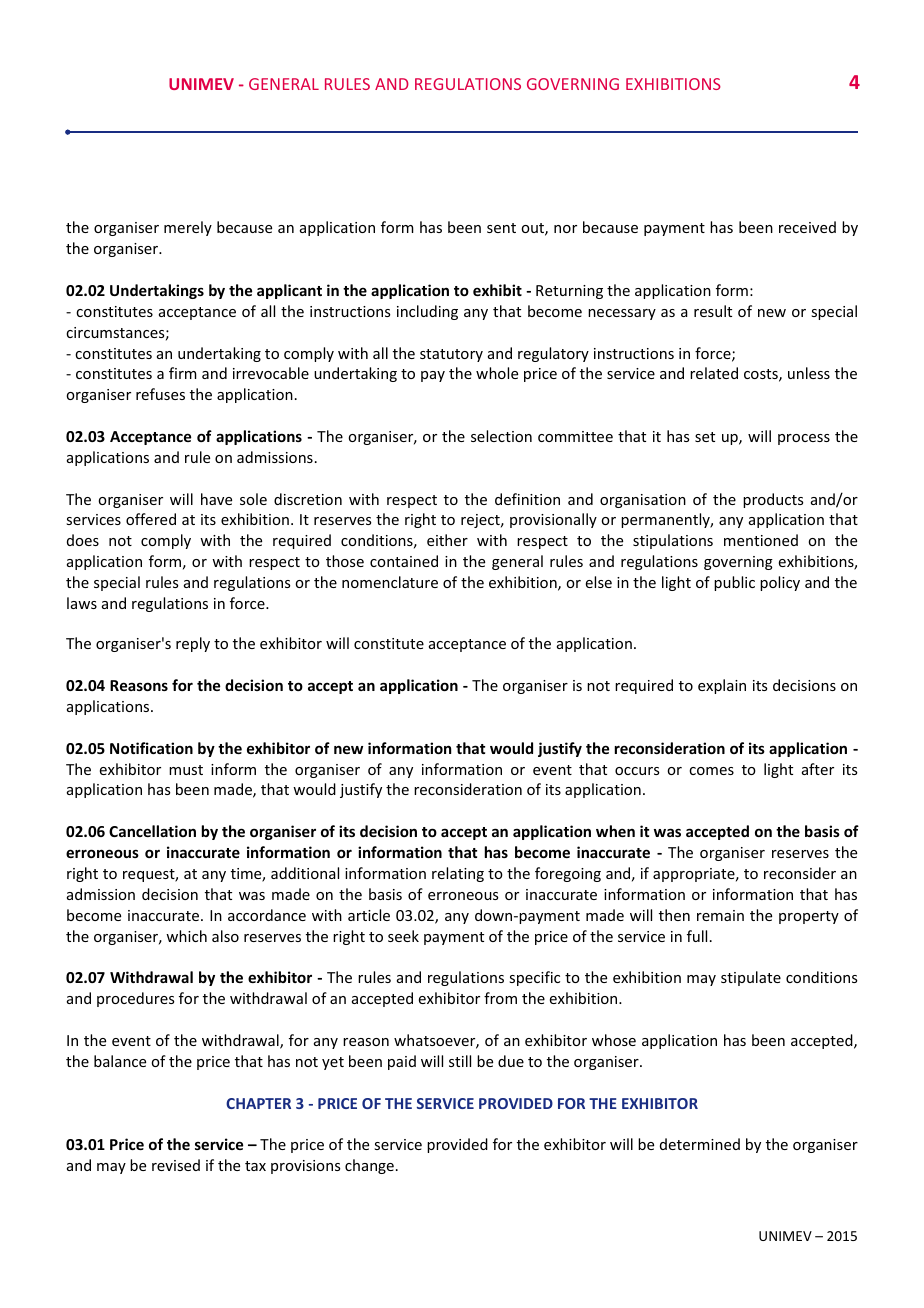 This page has width=924, height=1308. I want to click on change, so click(369, 1166).
